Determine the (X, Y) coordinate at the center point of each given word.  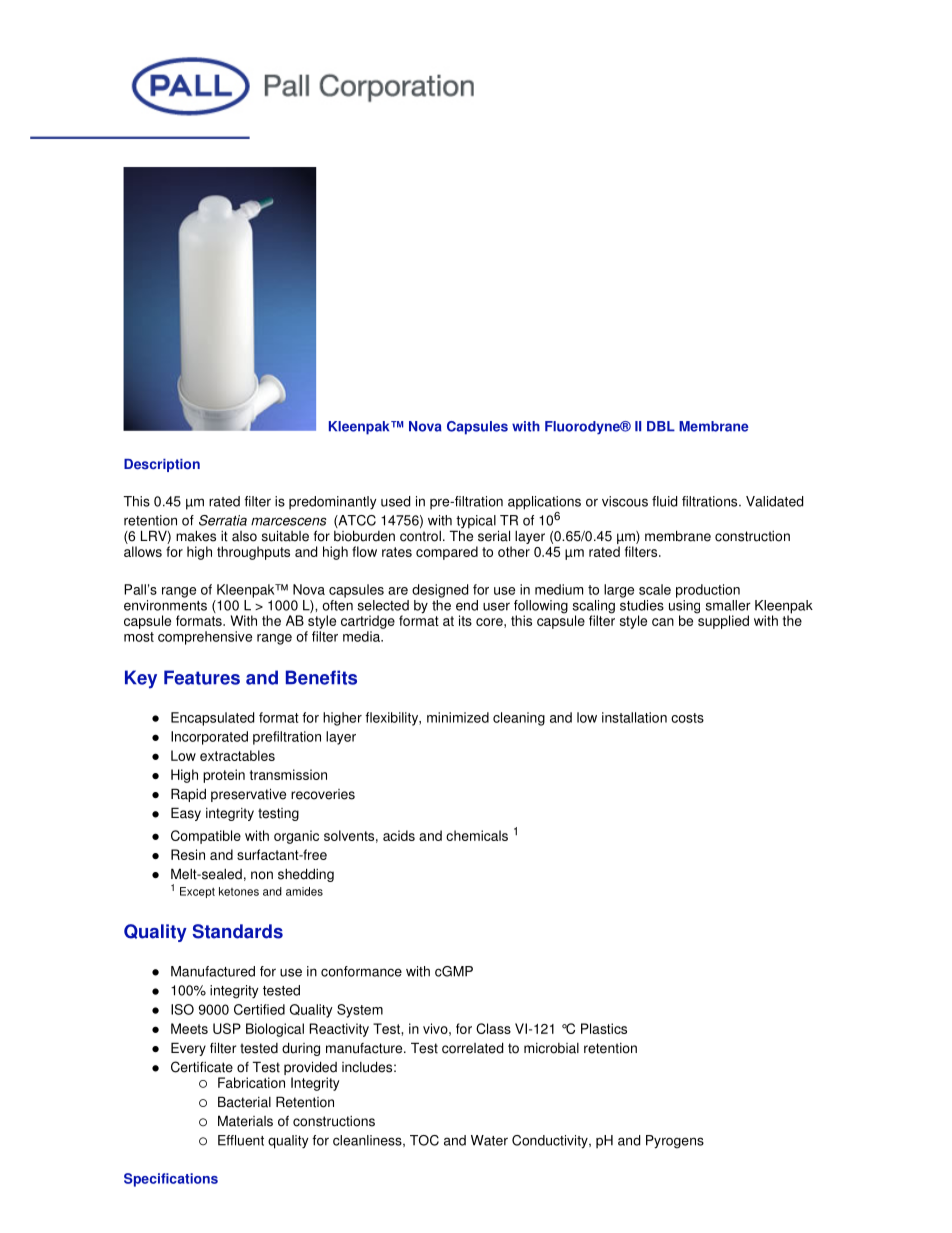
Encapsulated (212, 719)
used (395, 501)
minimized (458, 717)
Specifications (171, 1180)
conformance (361, 971)
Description (162, 465)
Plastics (604, 1028)
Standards (237, 931)
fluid (664, 501)
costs (687, 718)
